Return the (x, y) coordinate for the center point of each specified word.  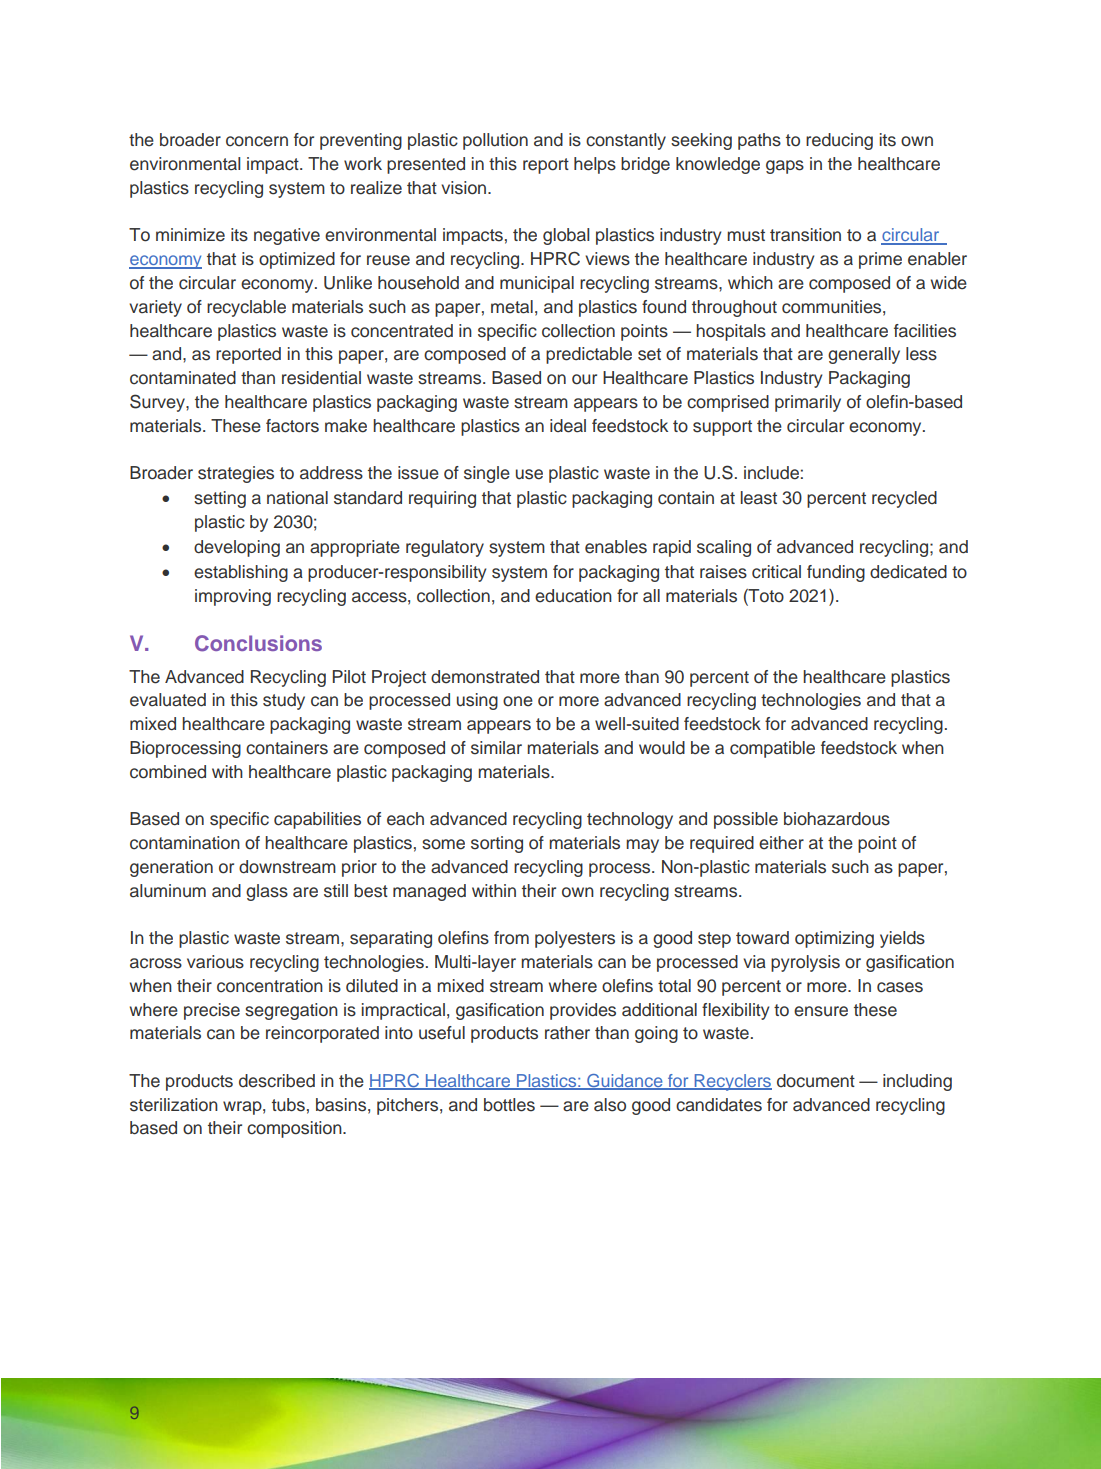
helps (595, 165)
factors (292, 426)
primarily (808, 403)
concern (257, 141)
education (573, 596)
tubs (288, 1105)
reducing (839, 141)
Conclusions (258, 643)
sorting (497, 844)
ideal (568, 426)
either (781, 843)
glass (267, 892)
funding (836, 573)
